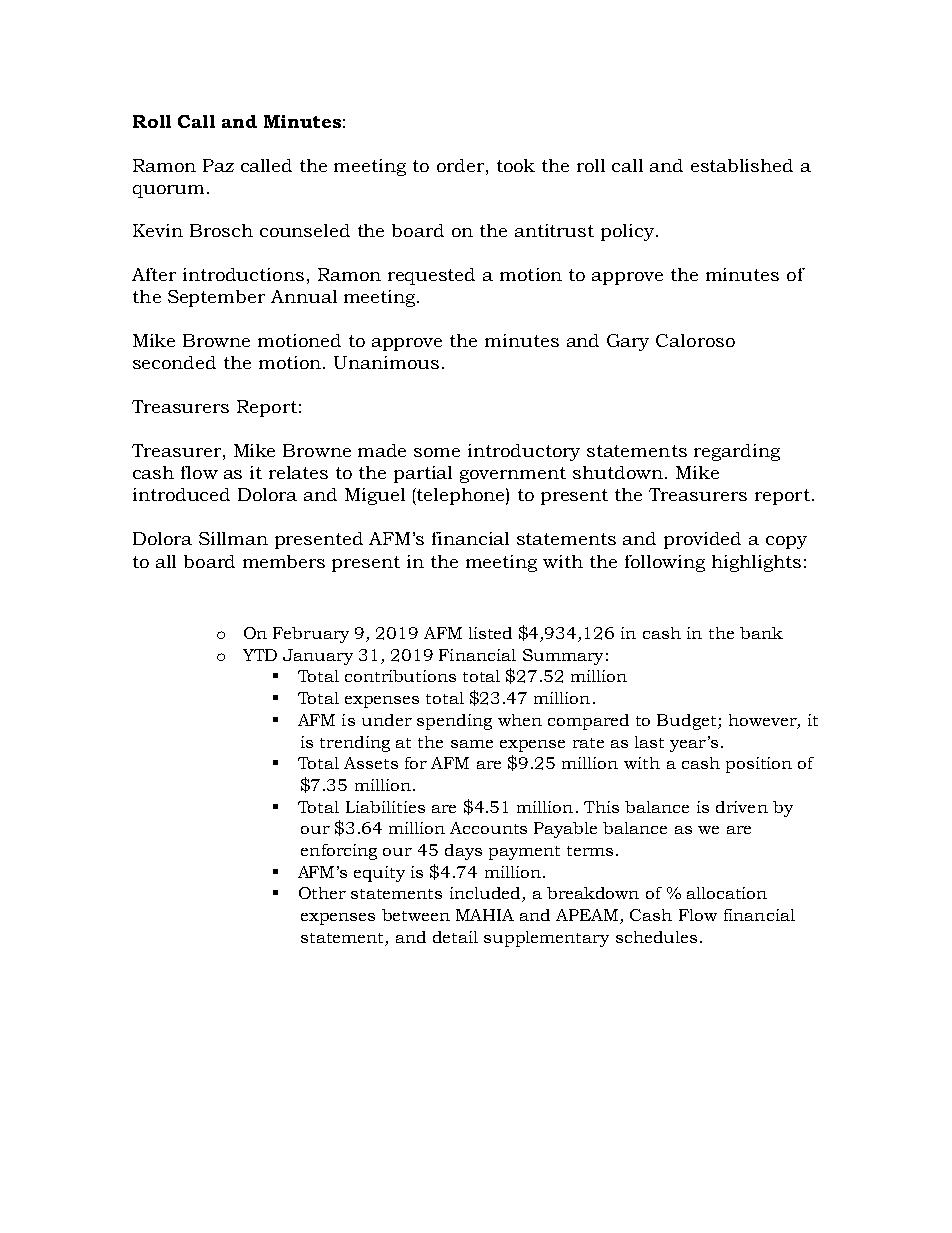  What do you see at coordinates (181, 494) in the screenshot?
I see `introduced` at bounding box center [181, 494].
